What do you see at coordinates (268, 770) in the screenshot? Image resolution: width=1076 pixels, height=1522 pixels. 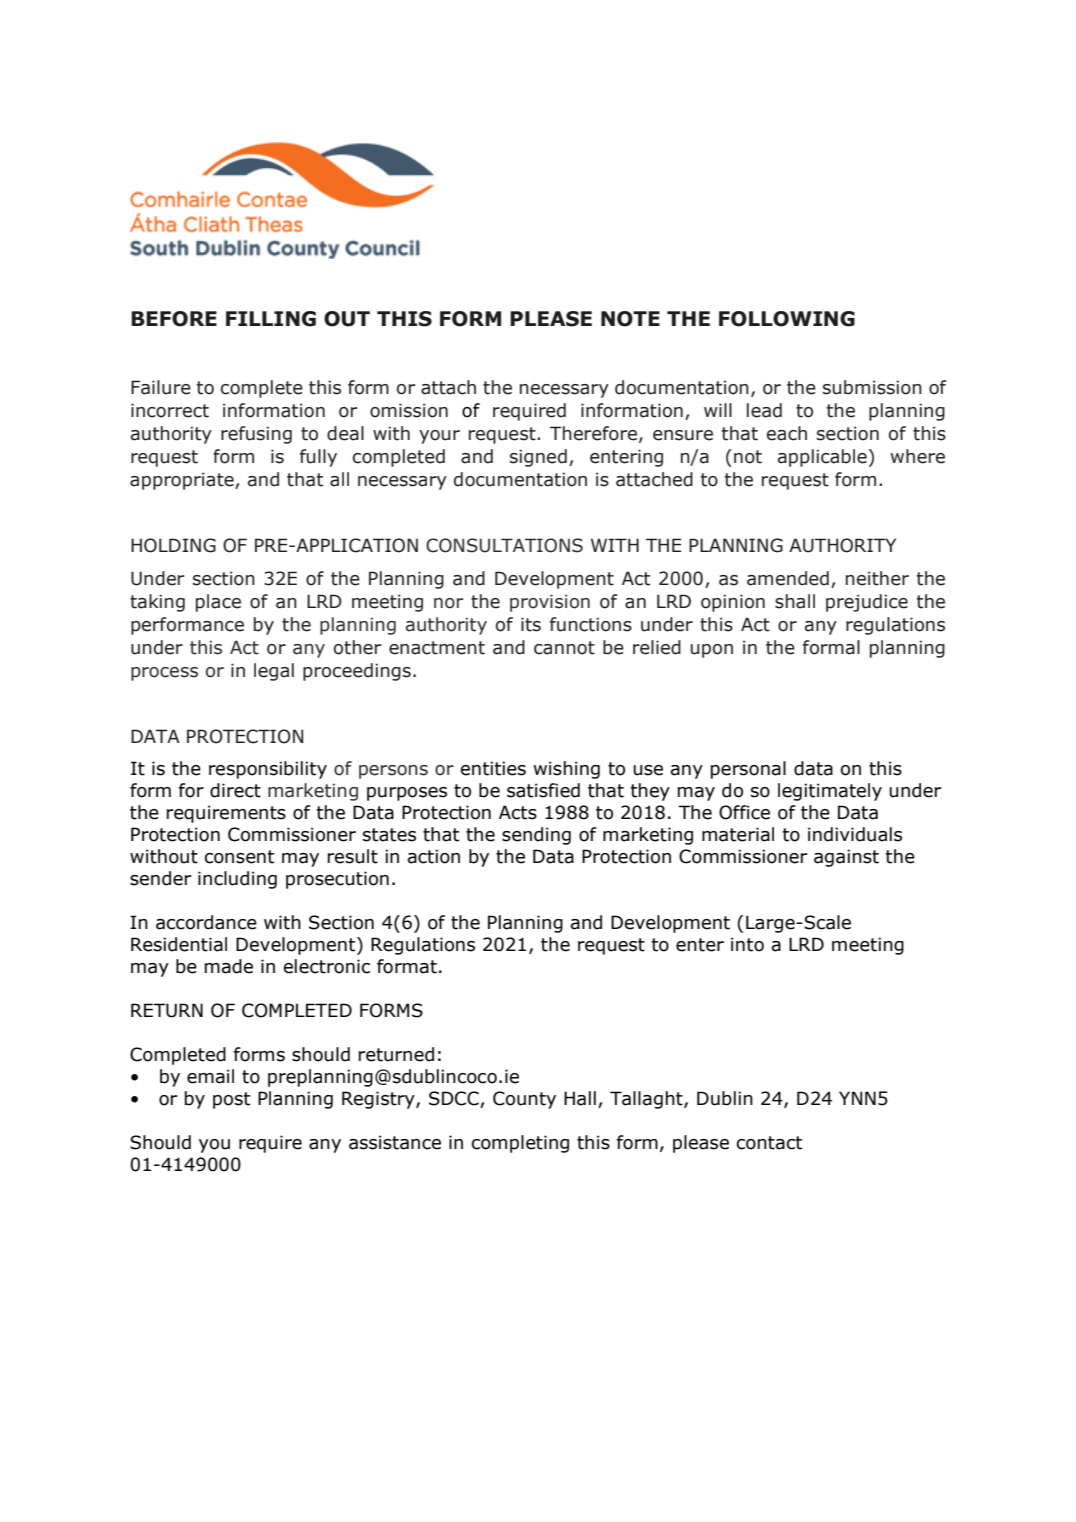 I see `responsibility` at bounding box center [268, 770].
